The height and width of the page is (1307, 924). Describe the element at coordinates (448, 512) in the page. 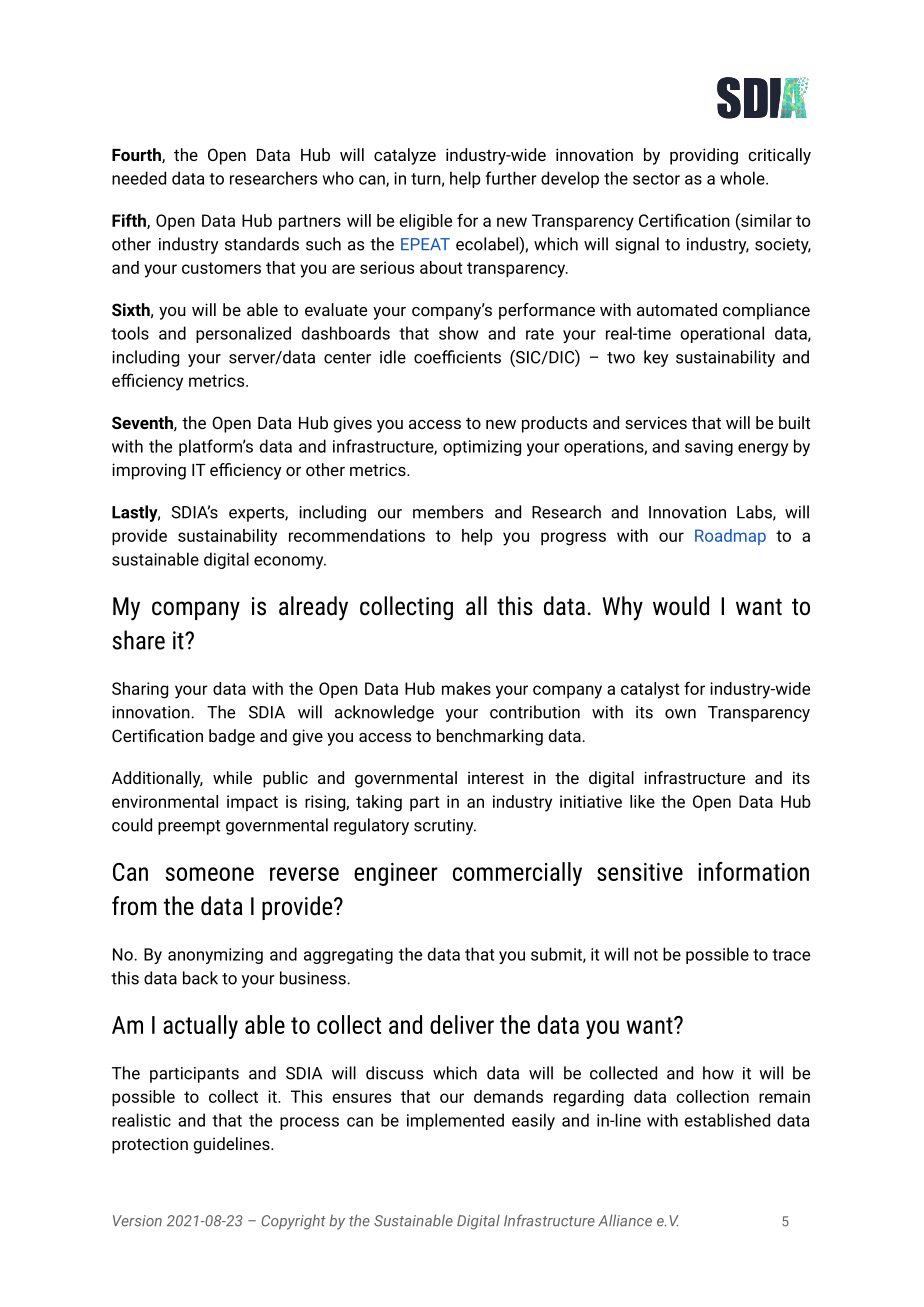

I see `members` at that location.
